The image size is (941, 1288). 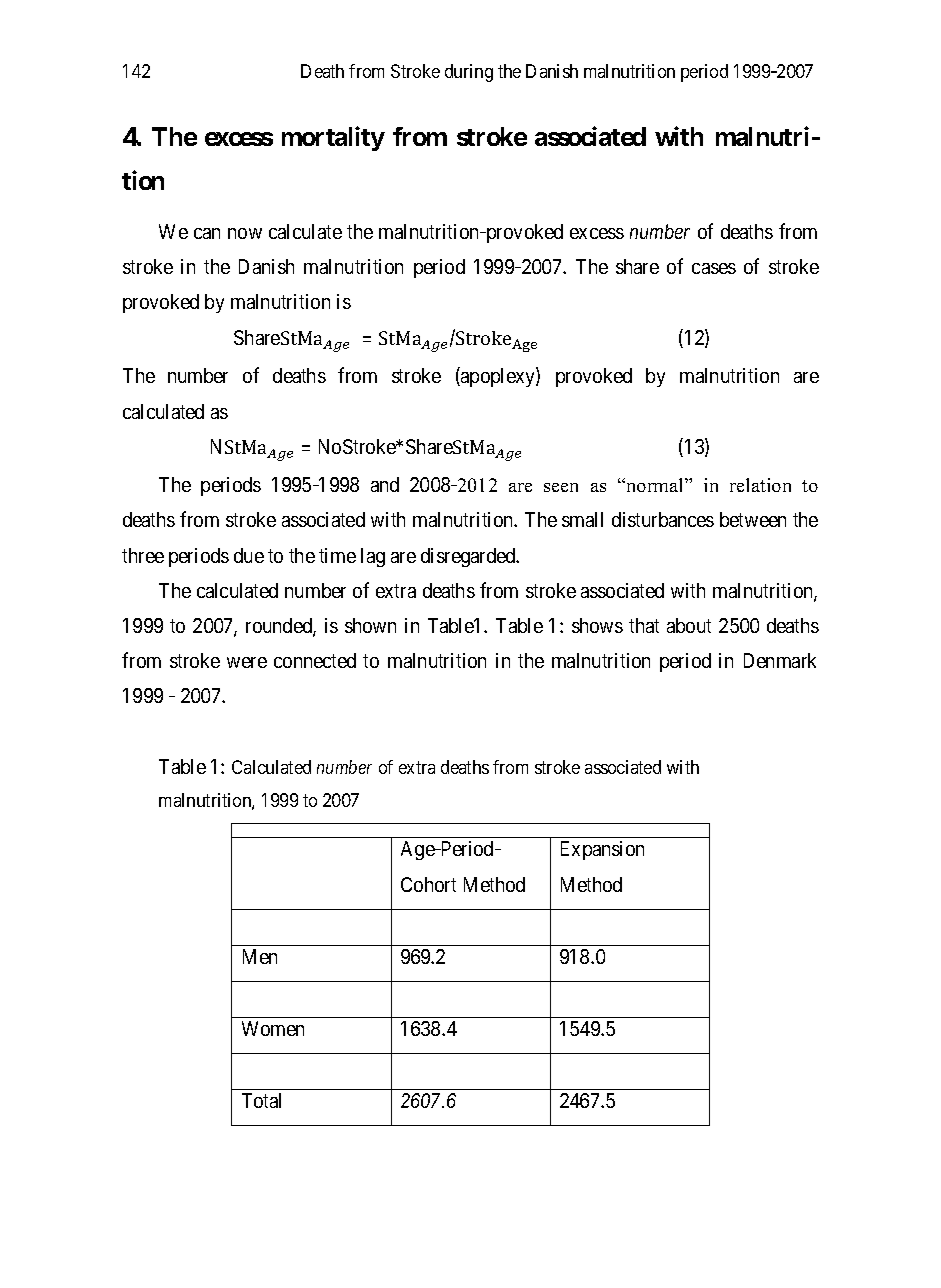 What do you see at coordinates (469, 557) in the screenshot?
I see `disregarded` at bounding box center [469, 557].
